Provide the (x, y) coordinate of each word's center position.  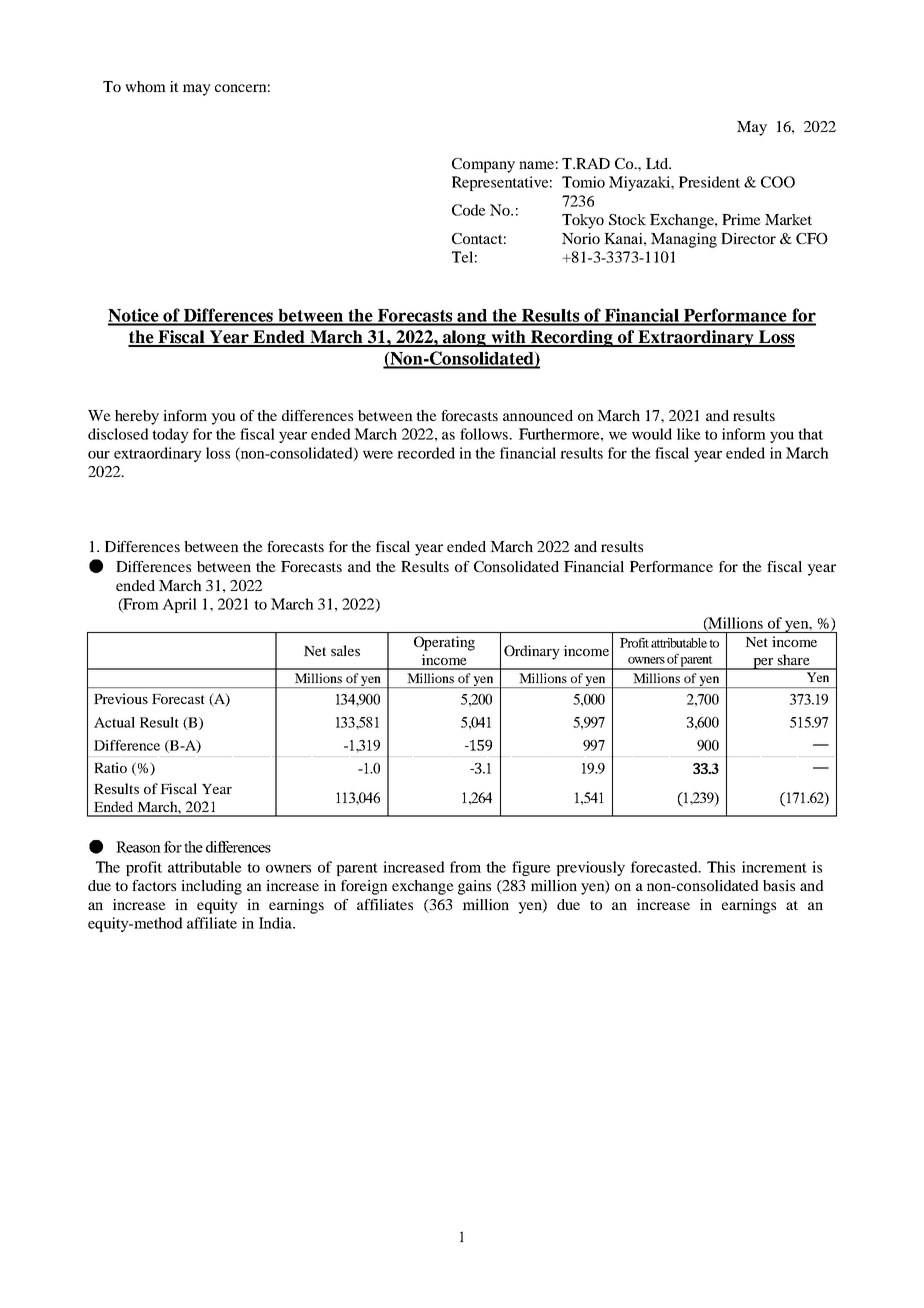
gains (474, 887)
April (179, 605)
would (652, 434)
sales (345, 650)
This (721, 867)
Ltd (658, 163)
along (464, 338)
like (689, 434)
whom (145, 86)
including (211, 887)
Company (483, 165)
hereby (137, 417)
